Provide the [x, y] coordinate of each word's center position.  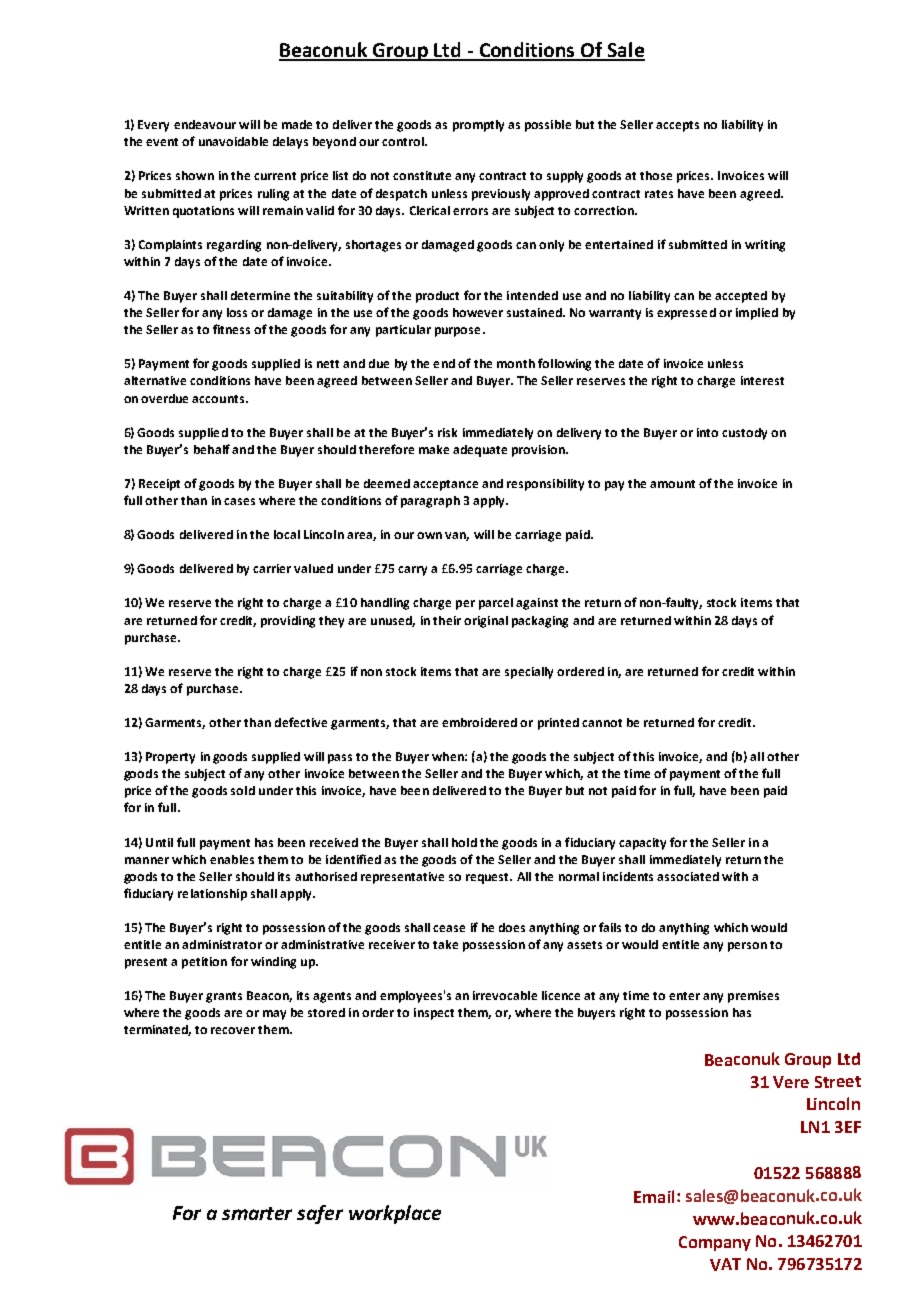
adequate [480, 451]
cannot [602, 723]
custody [744, 434]
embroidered [479, 722]
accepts [677, 126]
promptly [478, 126]
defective [301, 722]
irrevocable [505, 995]
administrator [222, 944]
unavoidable [233, 141]
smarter [257, 1213]
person [747, 947]
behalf [212, 449]
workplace [395, 1214]
